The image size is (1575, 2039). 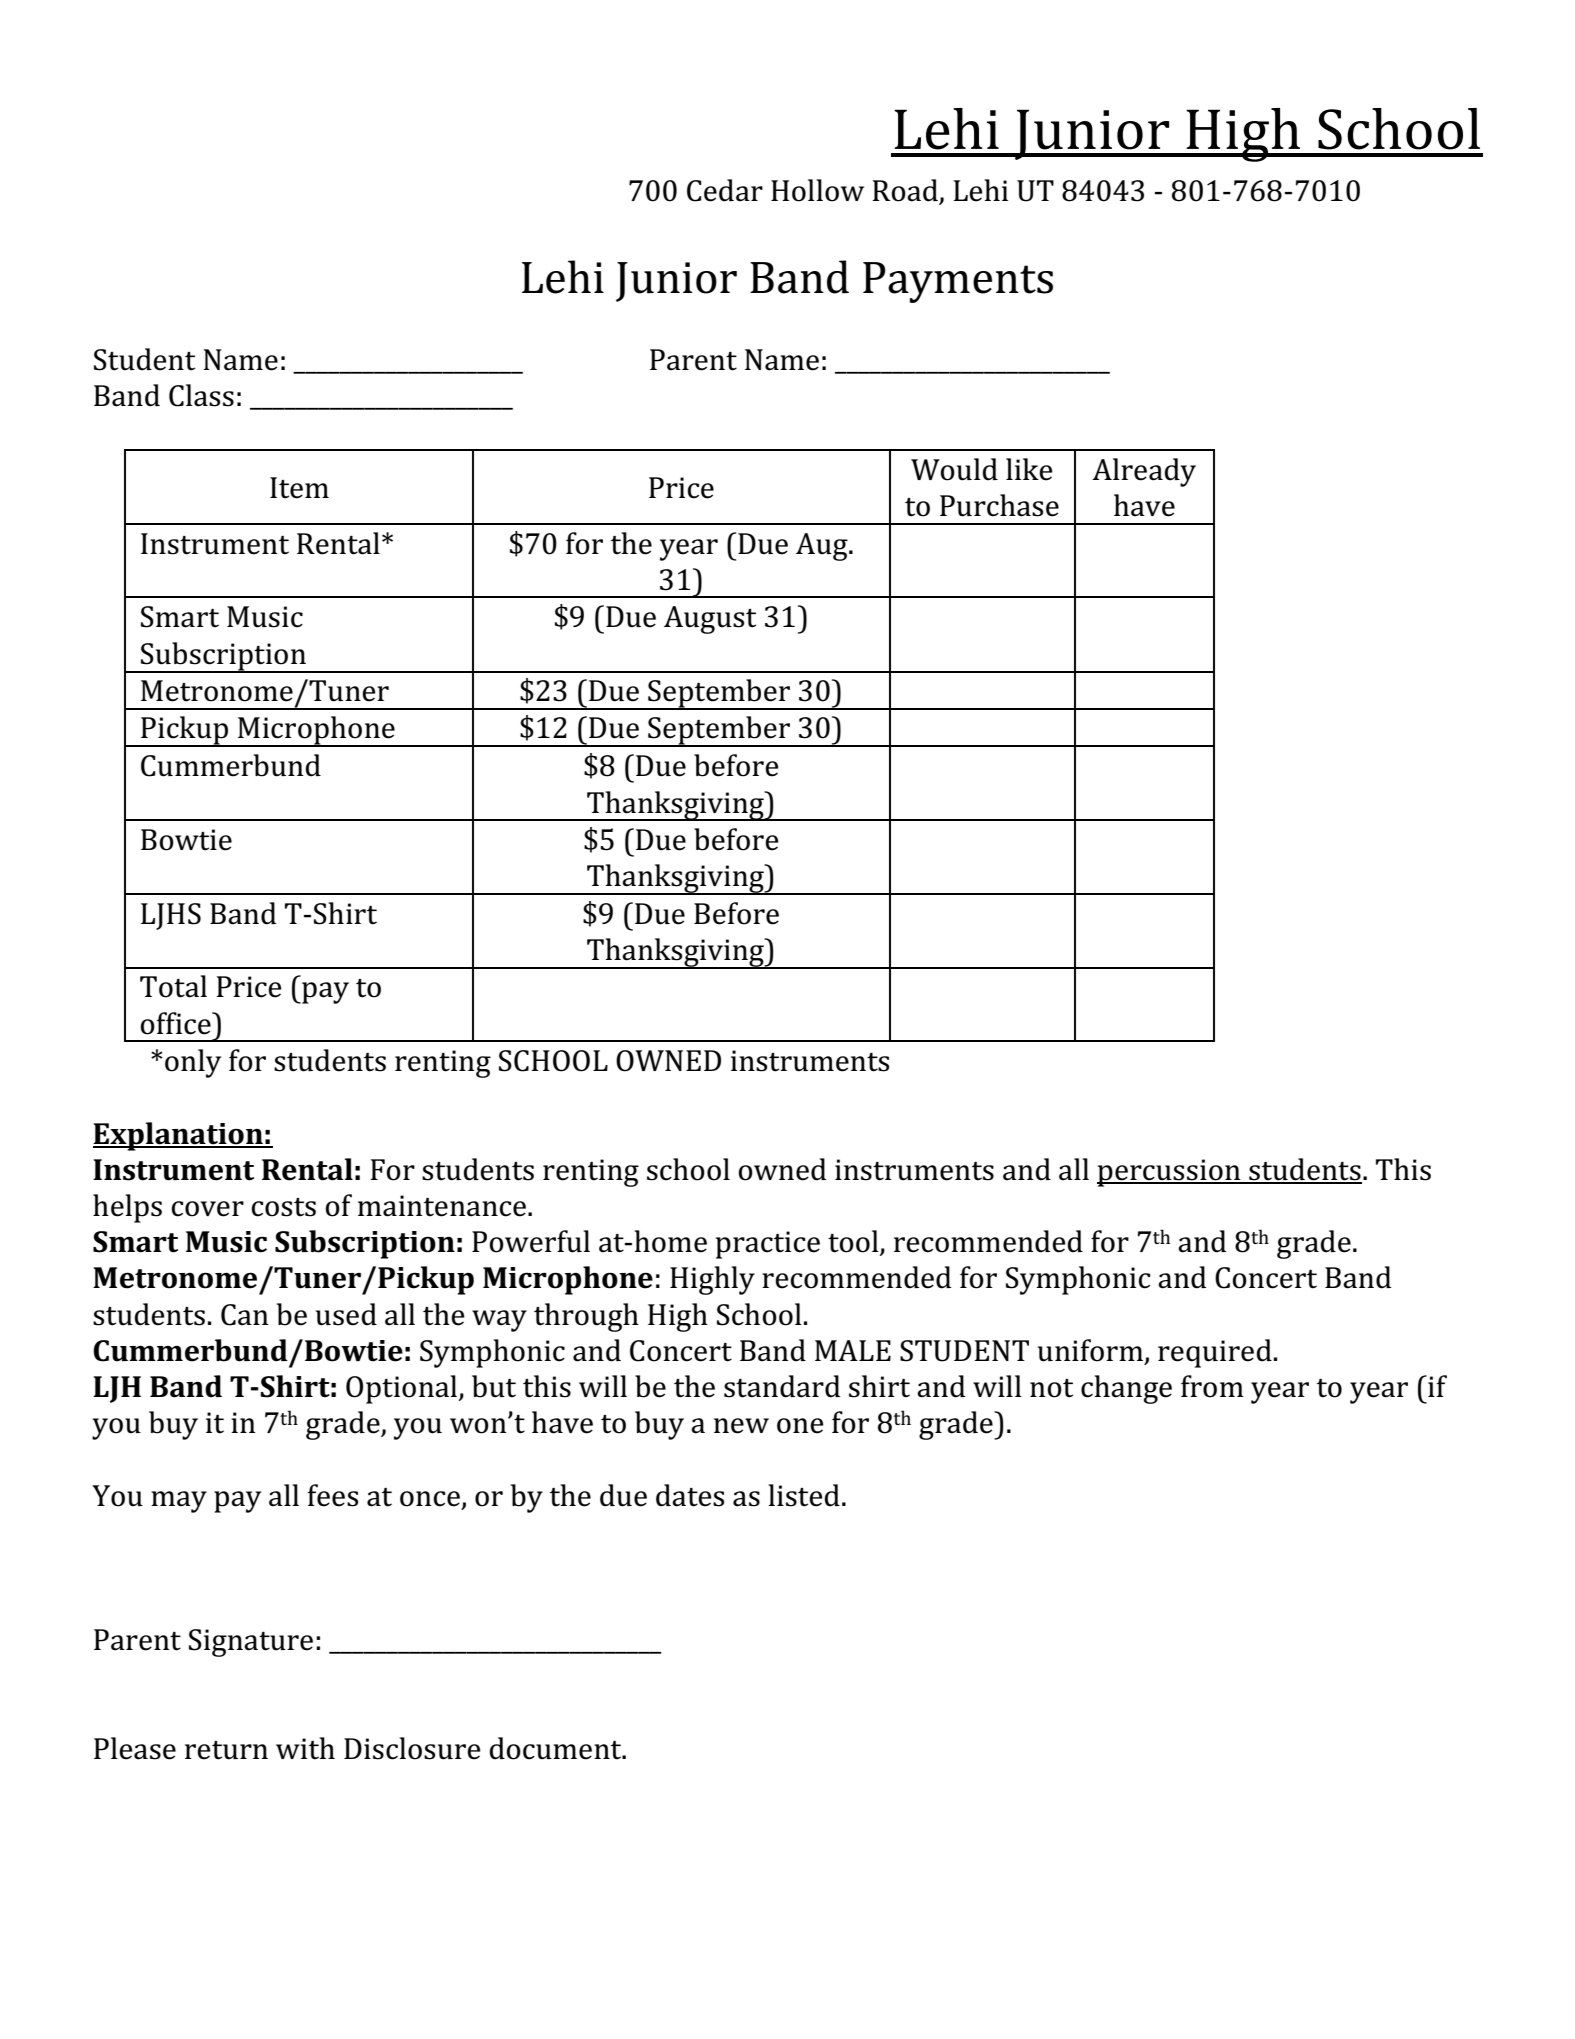 What do you see at coordinates (958, 282) in the screenshot?
I see `Payments` at bounding box center [958, 282].
